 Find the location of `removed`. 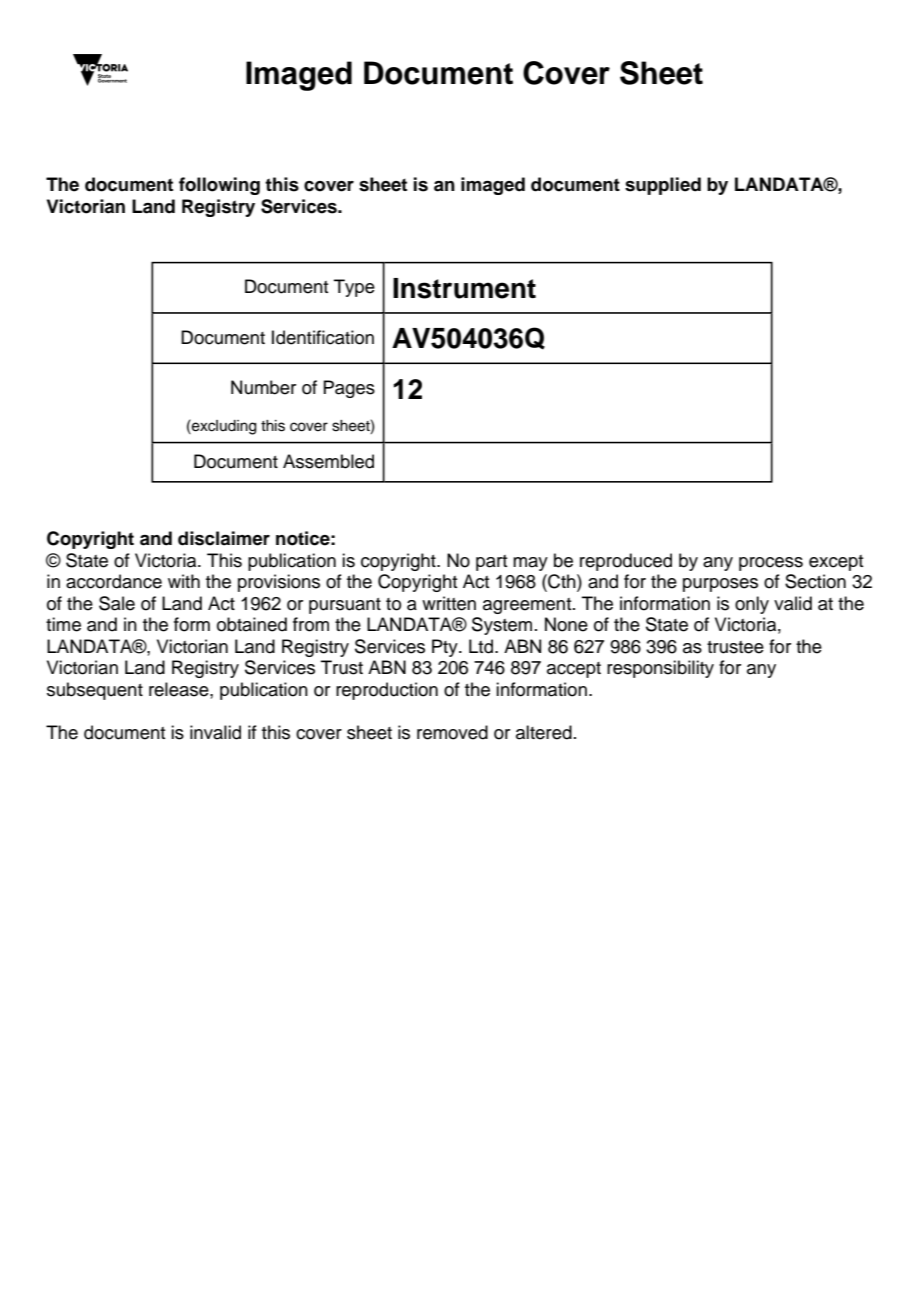

removed is located at coordinates (452, 732).
